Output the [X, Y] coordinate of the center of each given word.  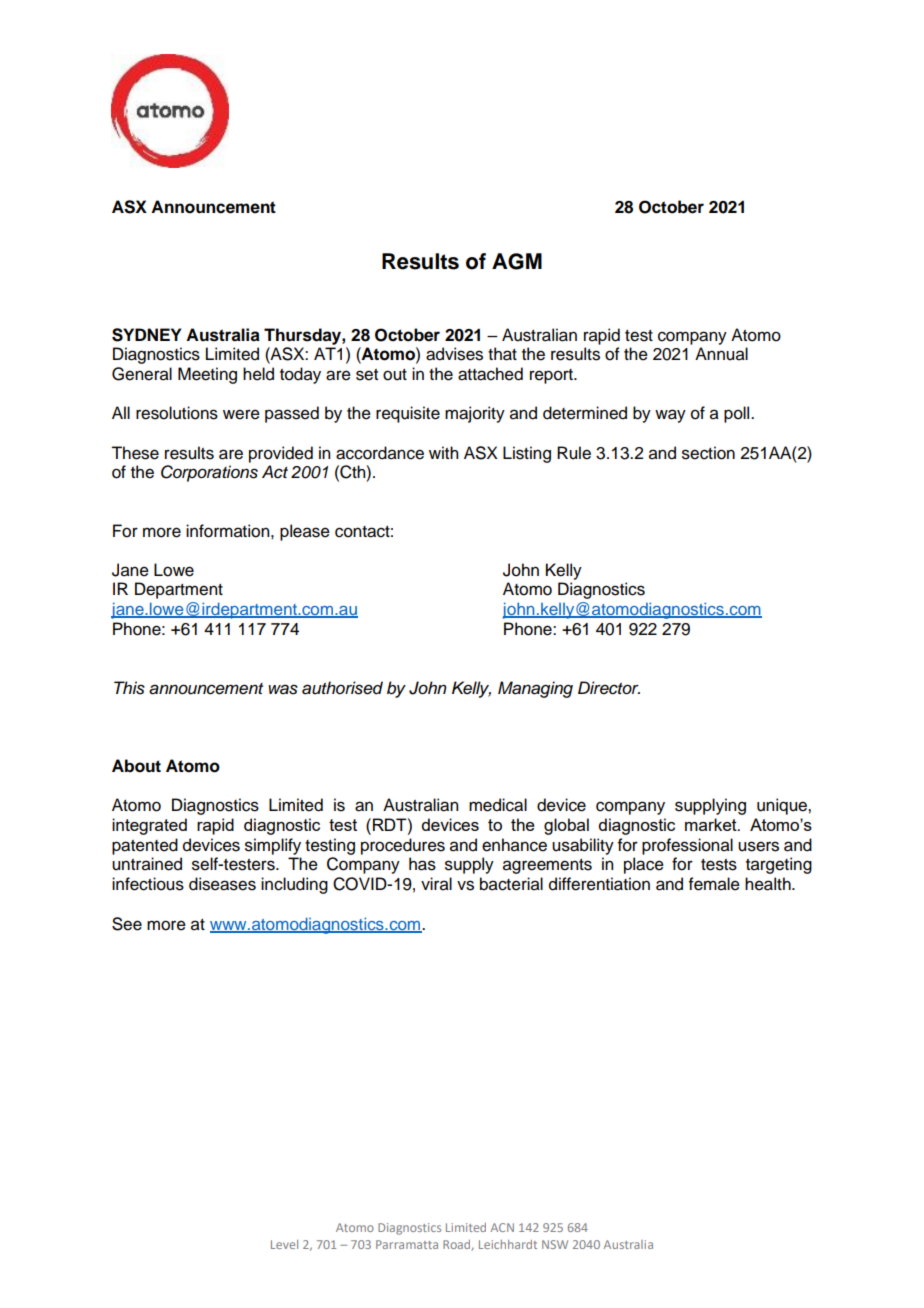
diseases [222, 884]
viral [436, 884]
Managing [535, 689]
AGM [517, 261]
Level [284, 1244]
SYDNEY [146, 335]
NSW [555, 1244]
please [305, 532]
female [714, 884]
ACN [502, 1227]
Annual [721, 354]
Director [609, 688]
